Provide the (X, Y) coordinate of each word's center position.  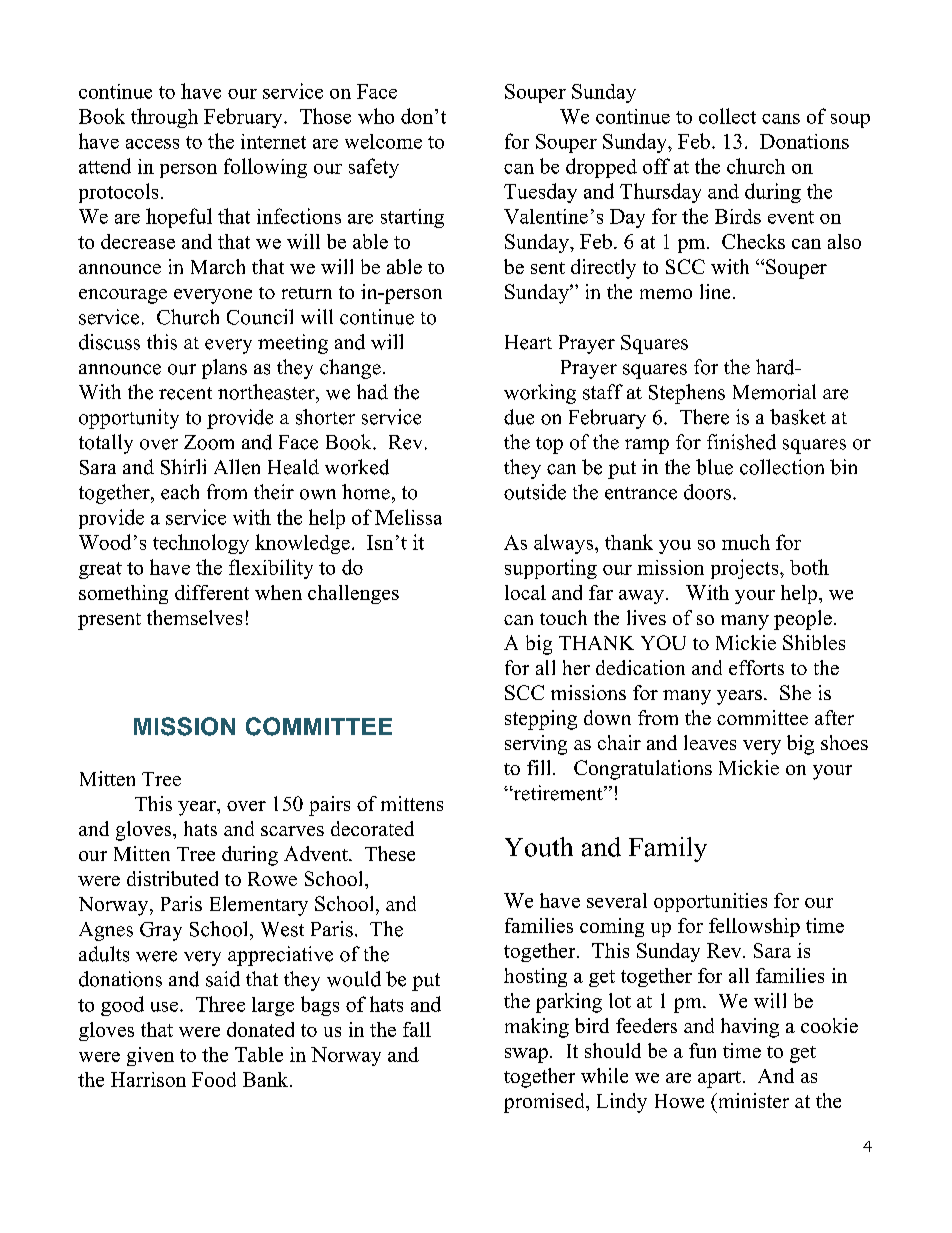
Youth (539, 847)
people (803, 620)
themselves (194, 617)
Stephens (687, 394)
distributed (172, 878)
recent (185, 393)
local (525, 592)
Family (668, 849)
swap (526, 1055)
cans (781, 119)
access (152, 144)
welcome (383, 141)
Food (214, 1079)
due (519, 417)
